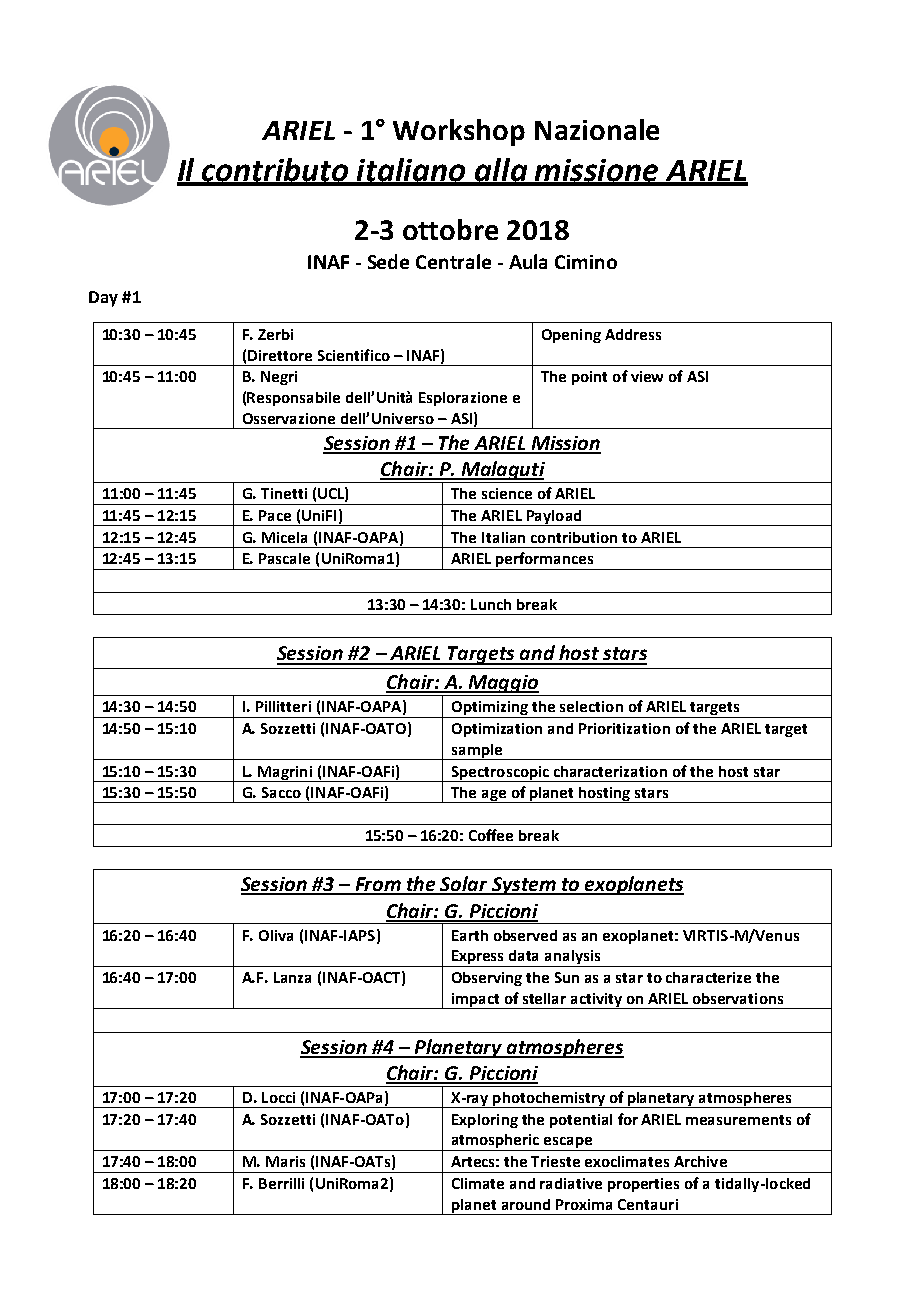  I want to click on Coffee, so click(491, 835).
